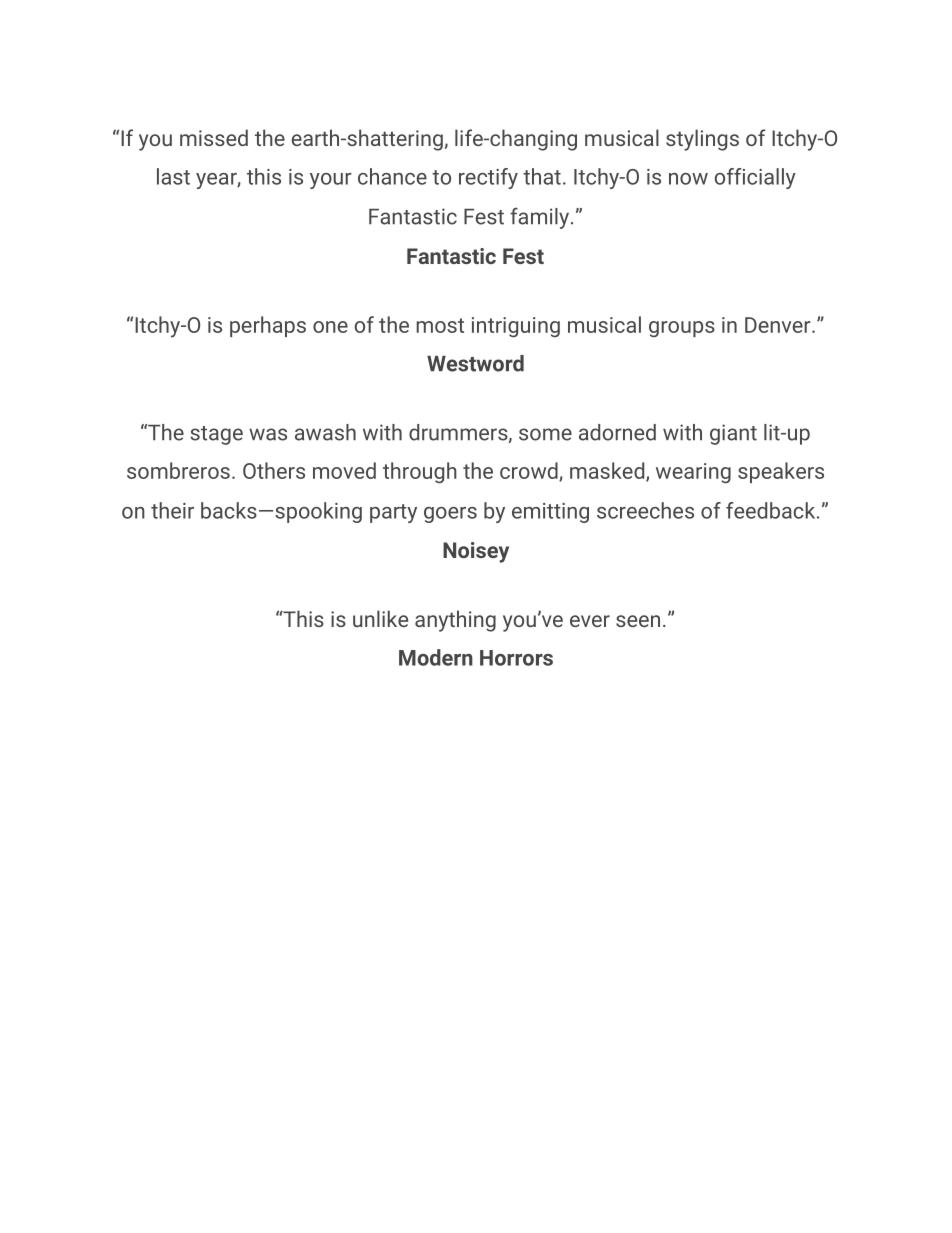  Describe the element at coordinates (216, 435) in the screenshot. I see `stage` at that location.
